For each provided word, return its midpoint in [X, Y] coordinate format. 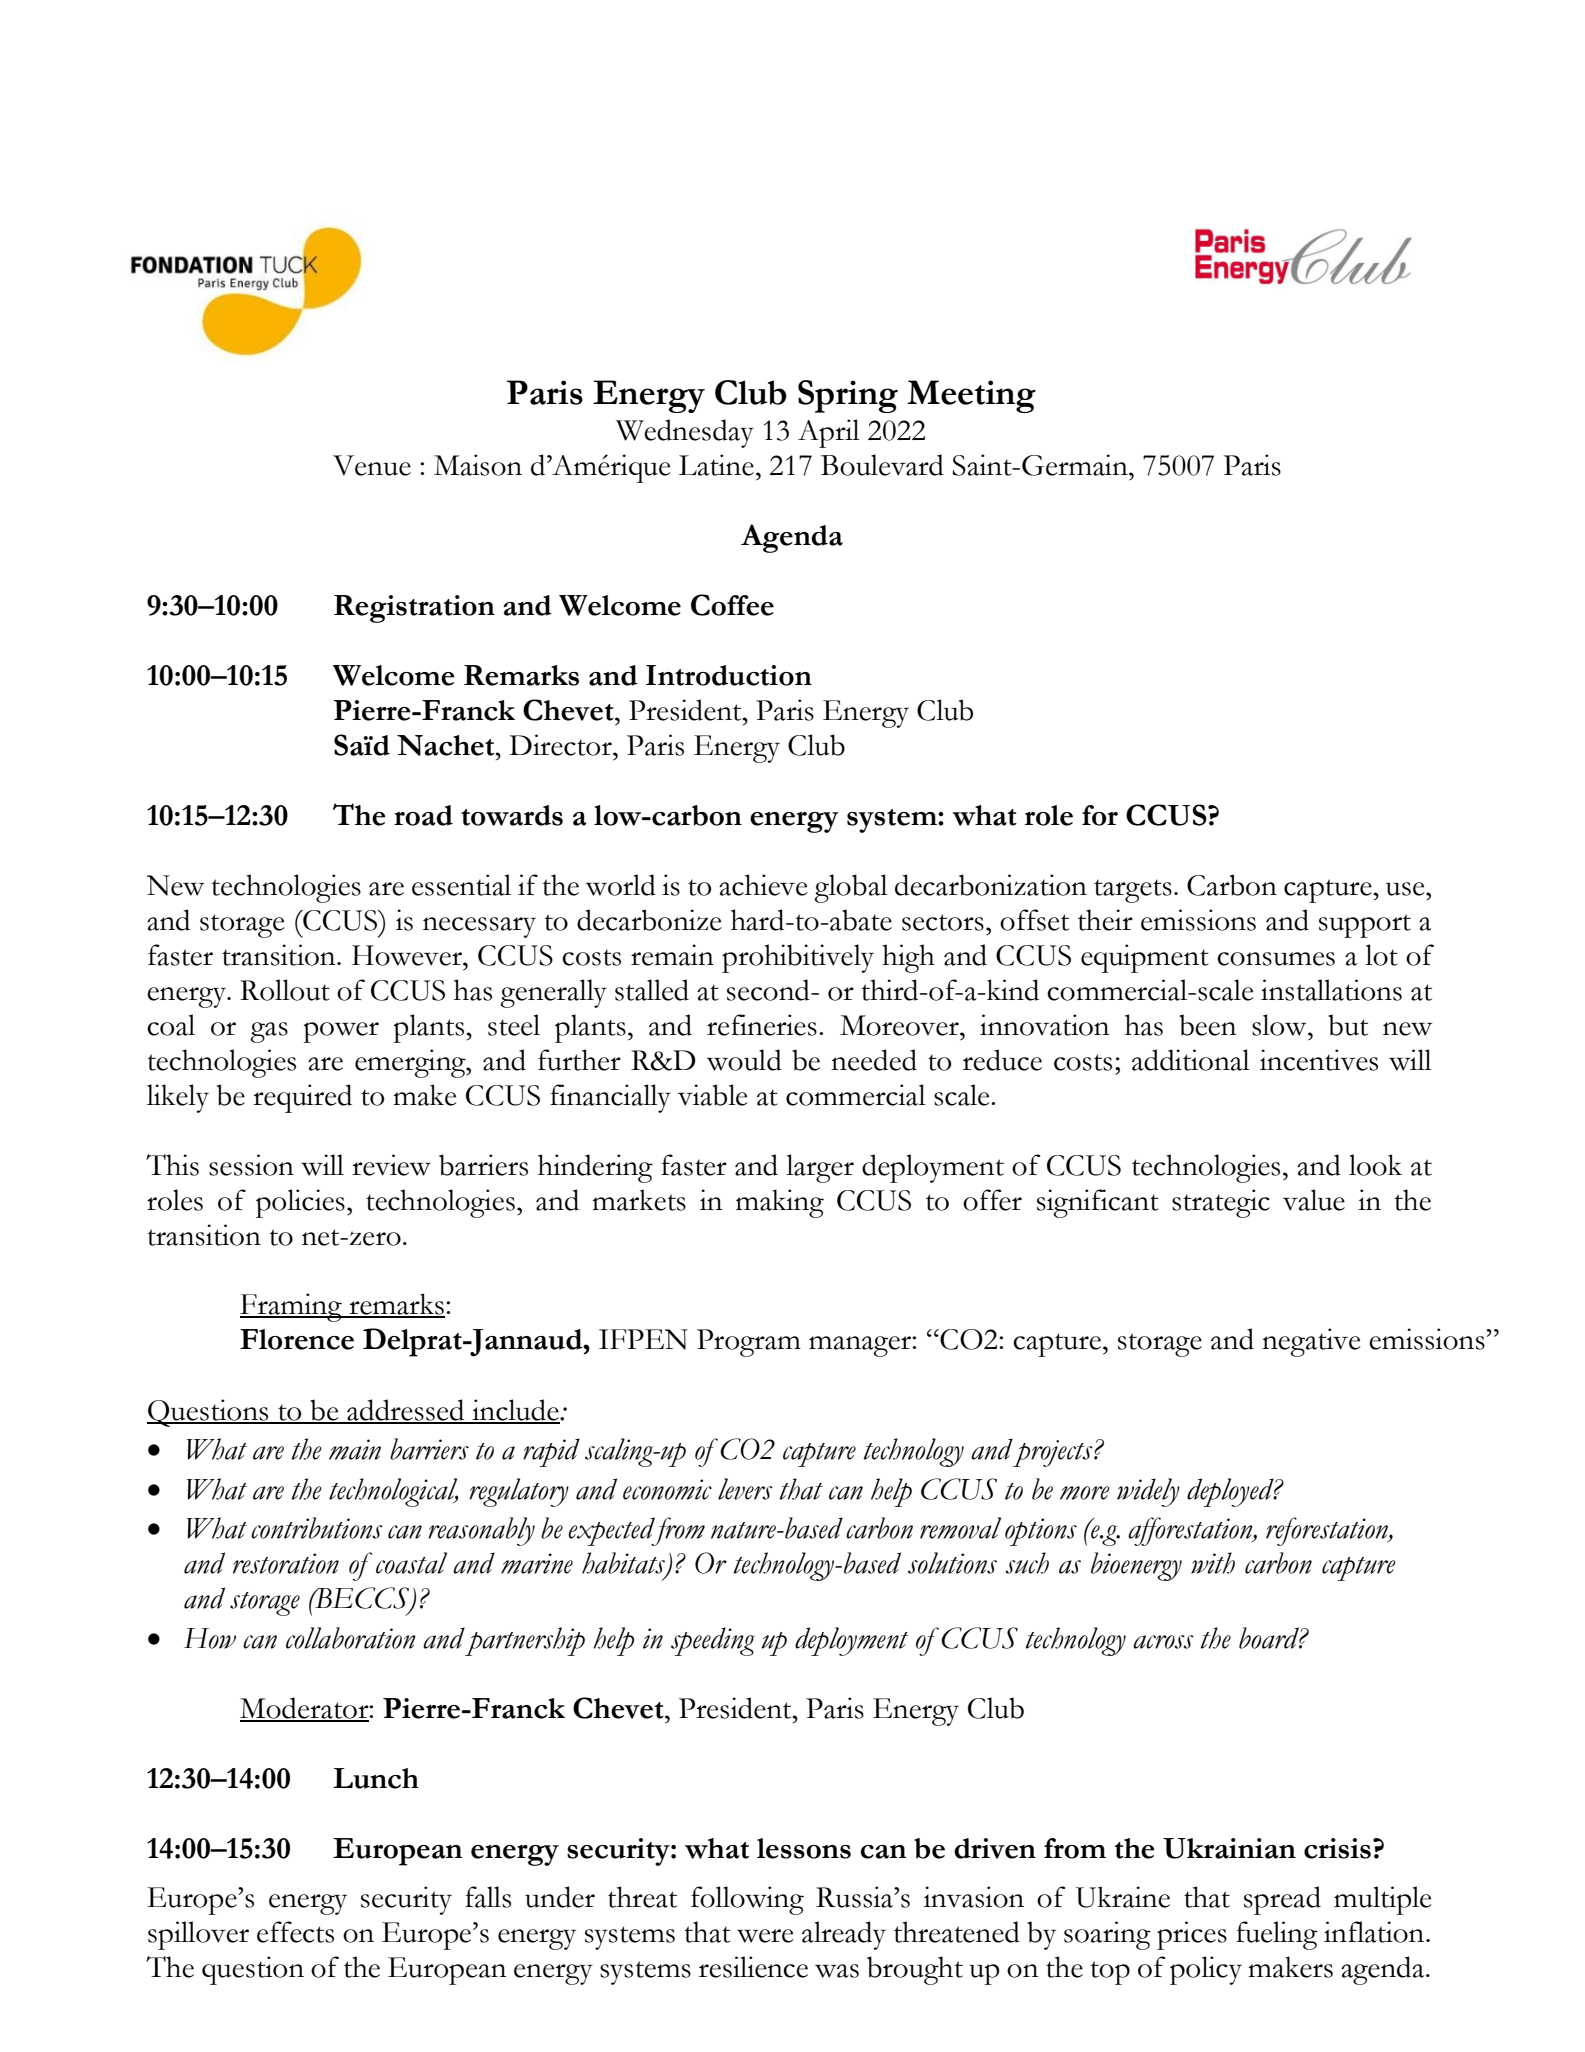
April [829, 433]
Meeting [971, 396]
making [780, 1203]
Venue [372, 465]
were [765, 1936]
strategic [1221, 1203]
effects [295, 1932]
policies [300, 1203]
